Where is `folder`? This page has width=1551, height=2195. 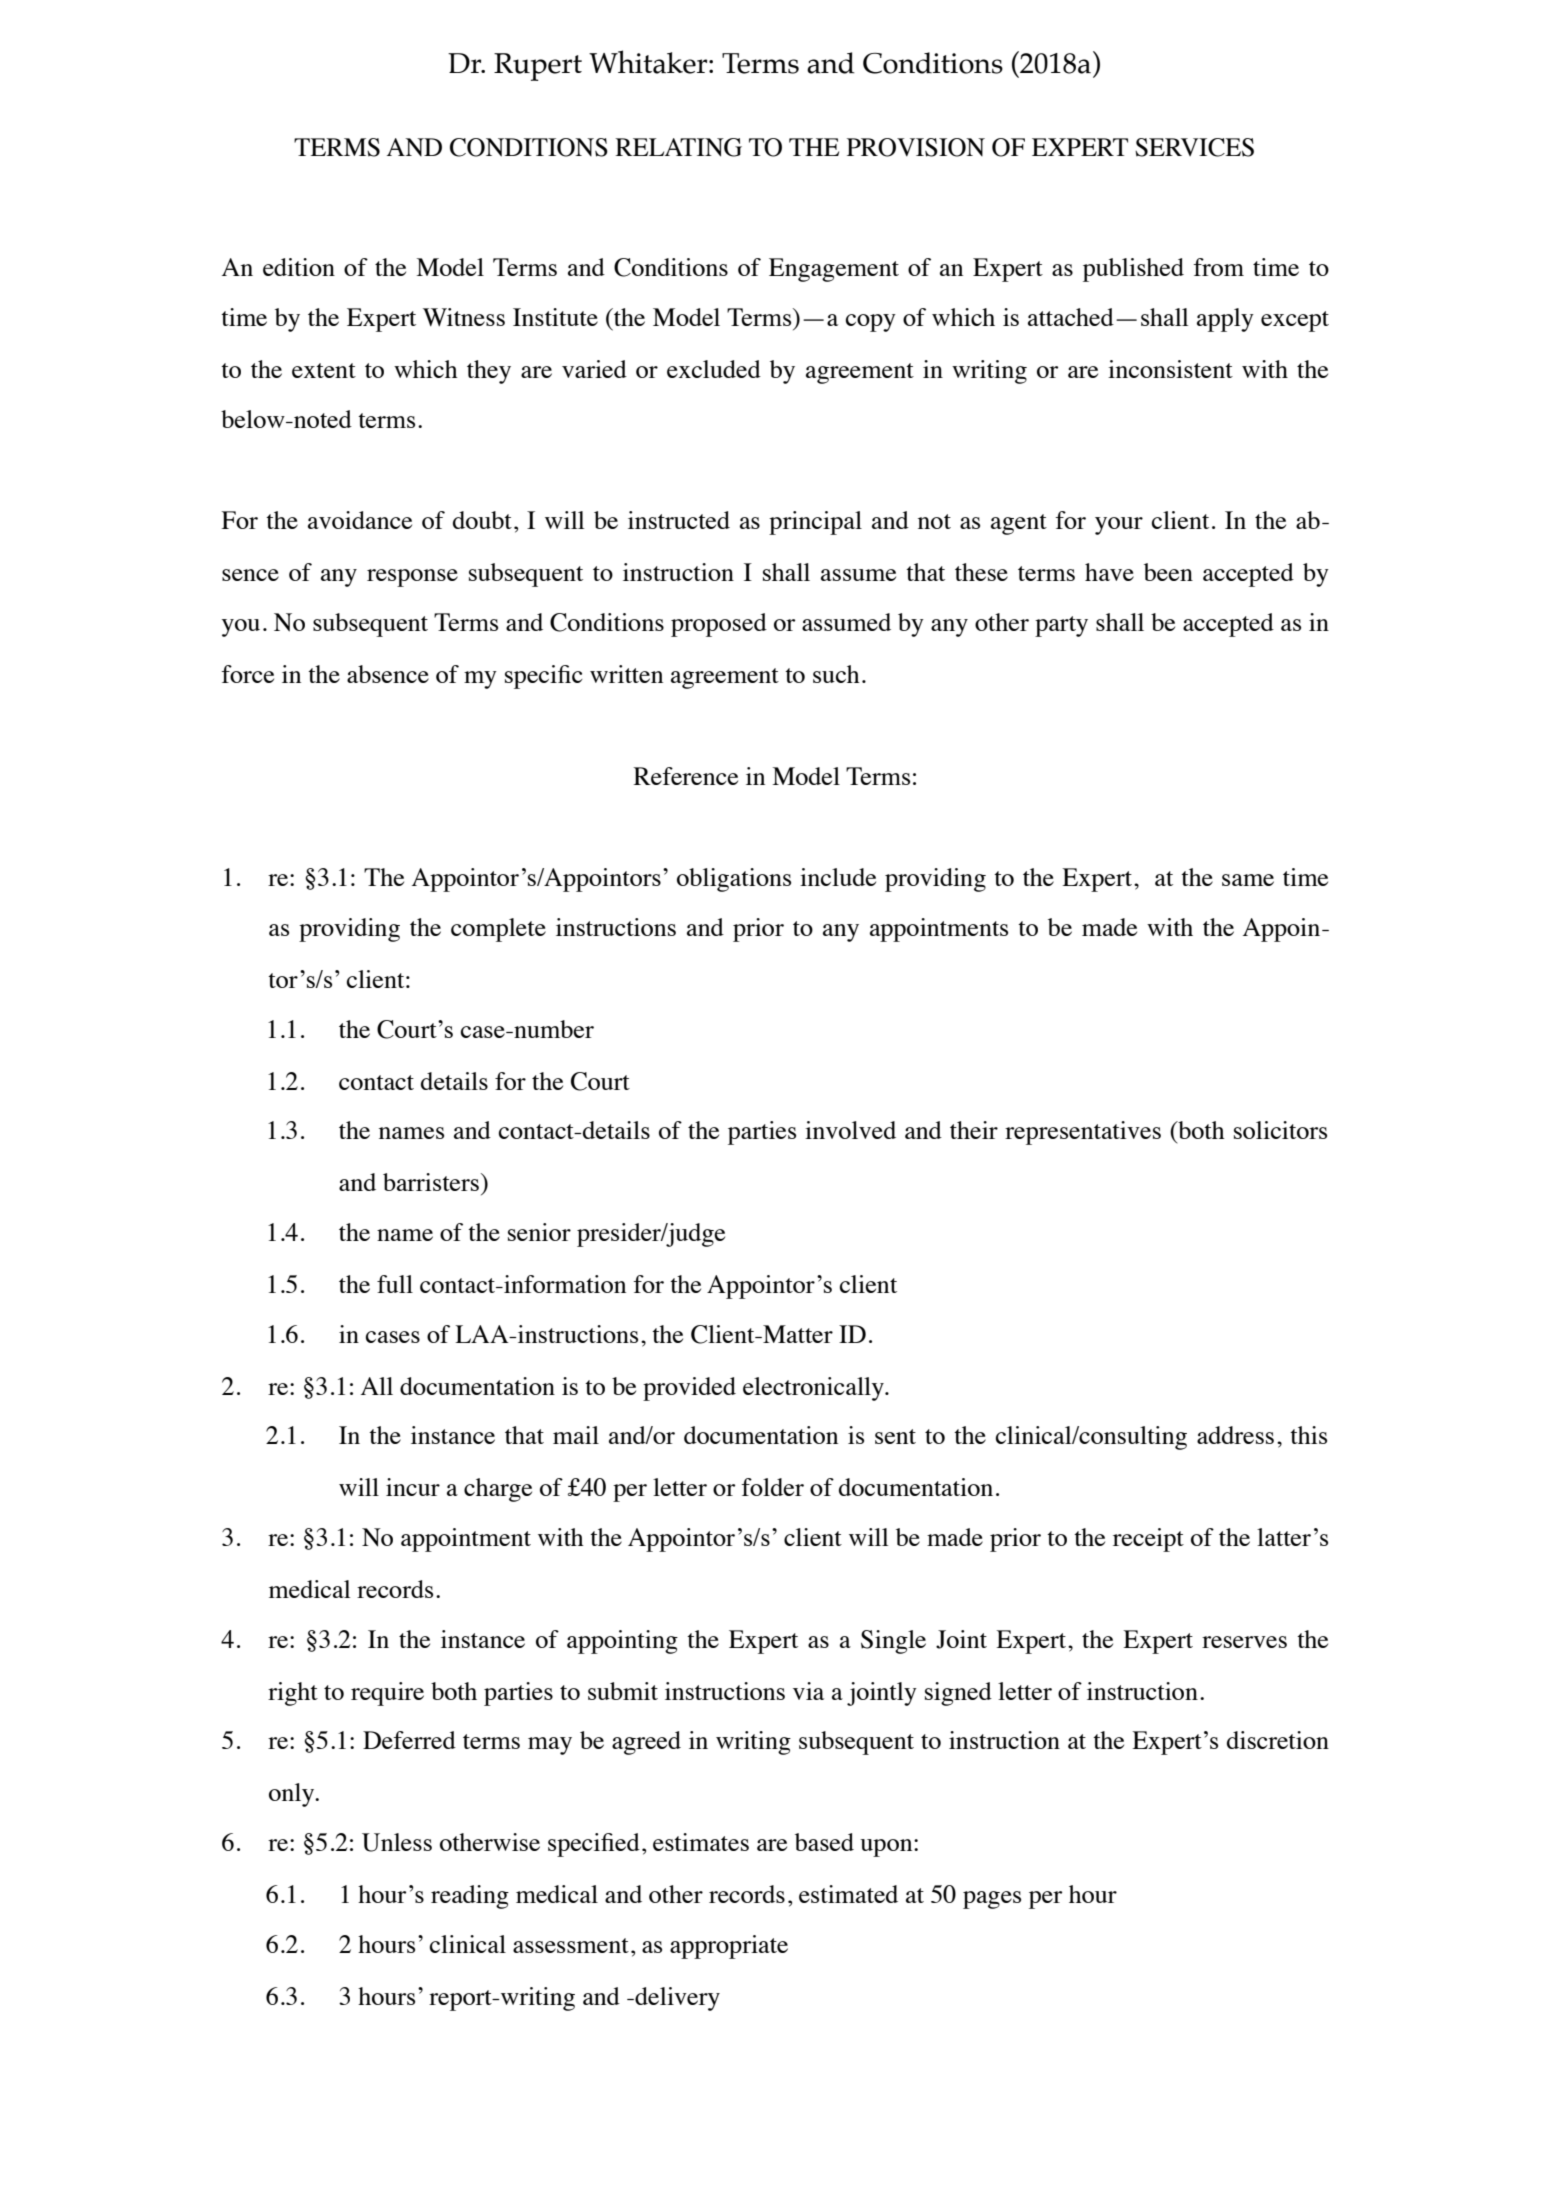
folder is located at coordinates (772, 1487).
